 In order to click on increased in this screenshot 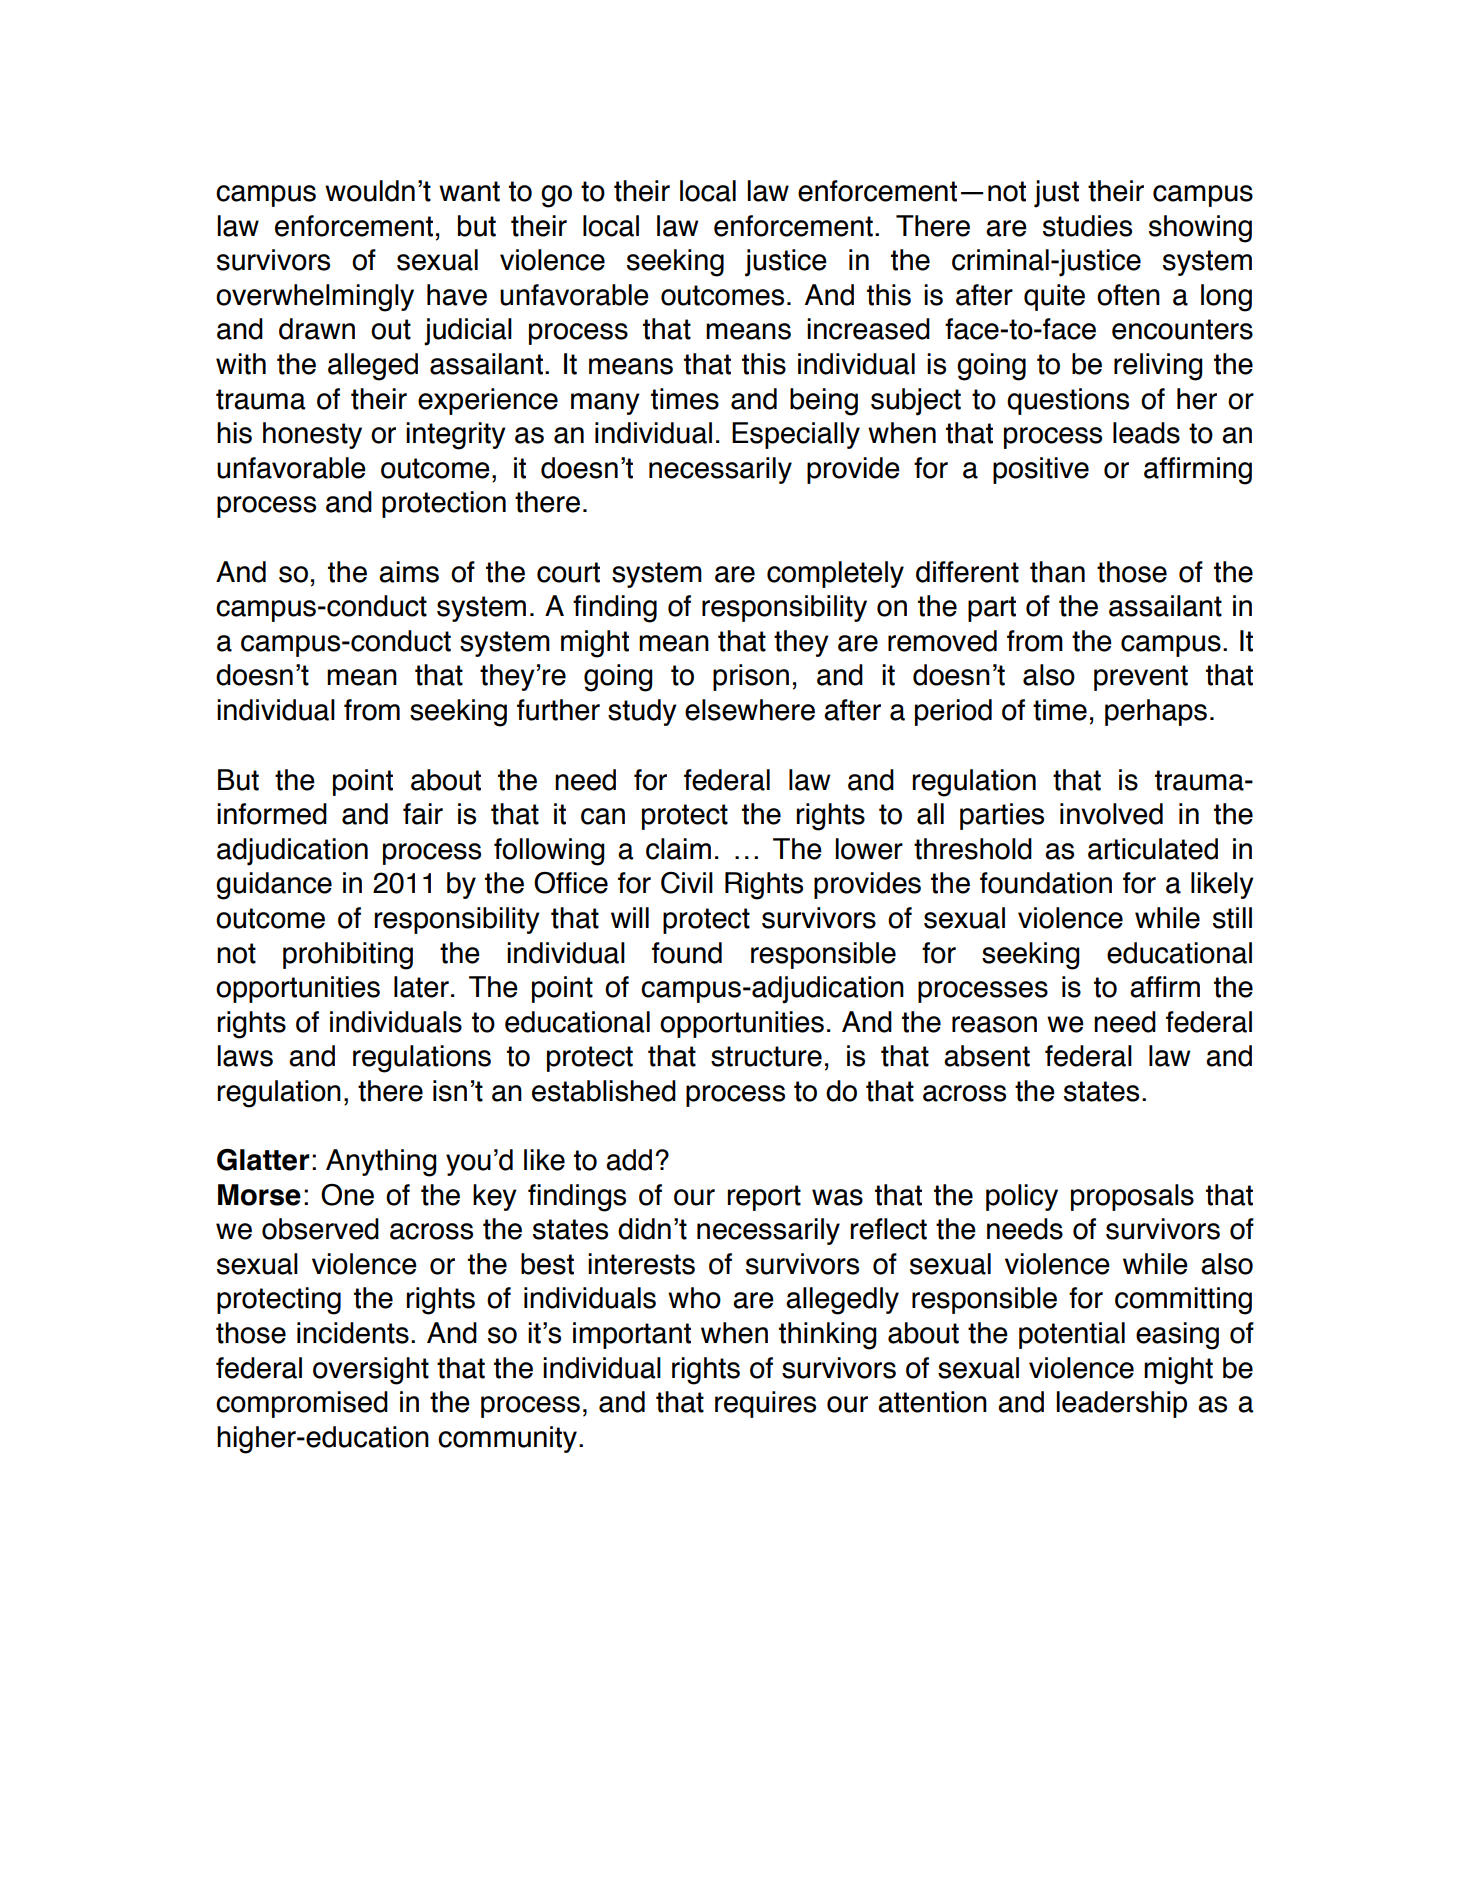, I will do `click(868, 329)`.
